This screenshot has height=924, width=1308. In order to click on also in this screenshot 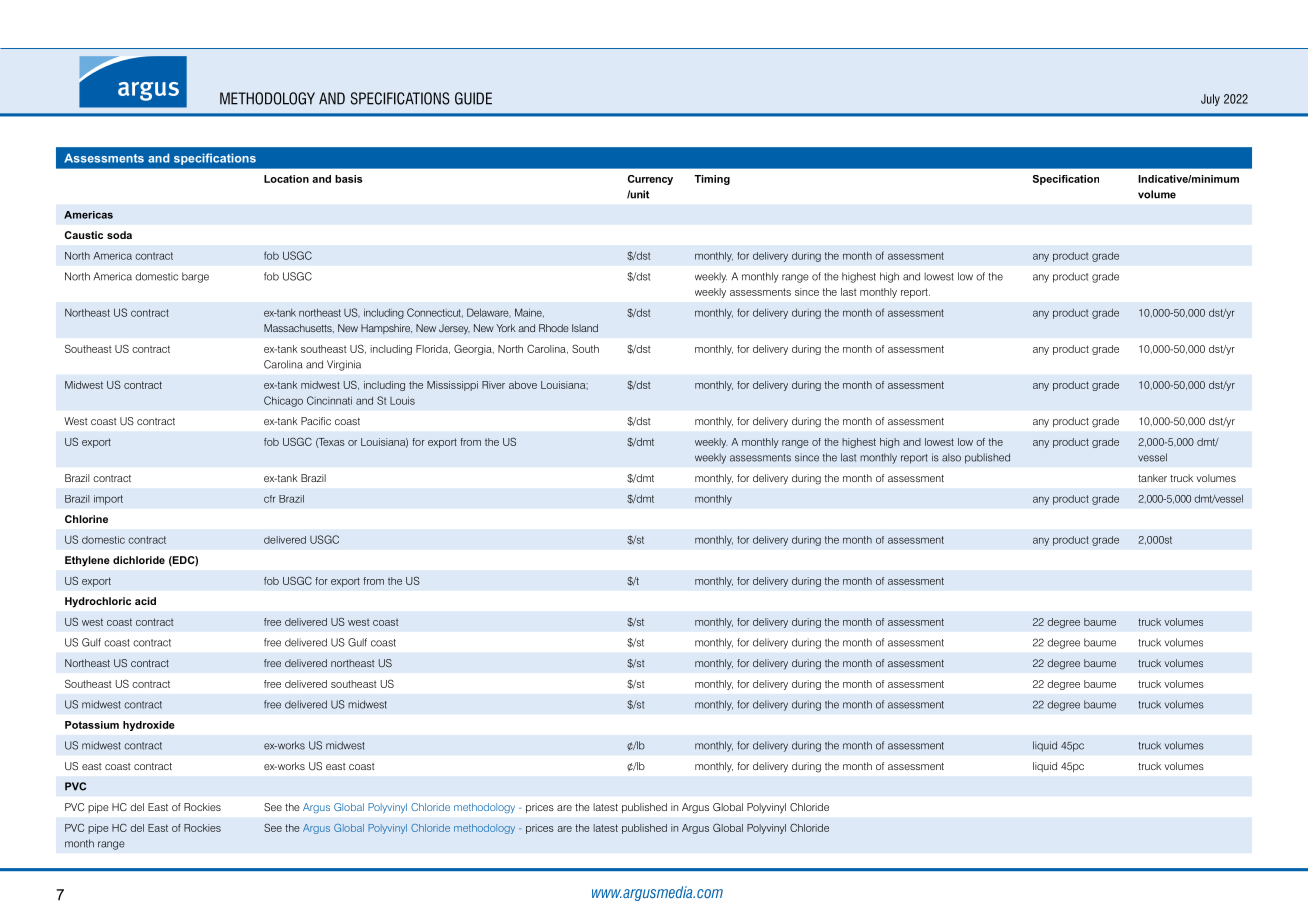, I will do `click(951, 457)`.
